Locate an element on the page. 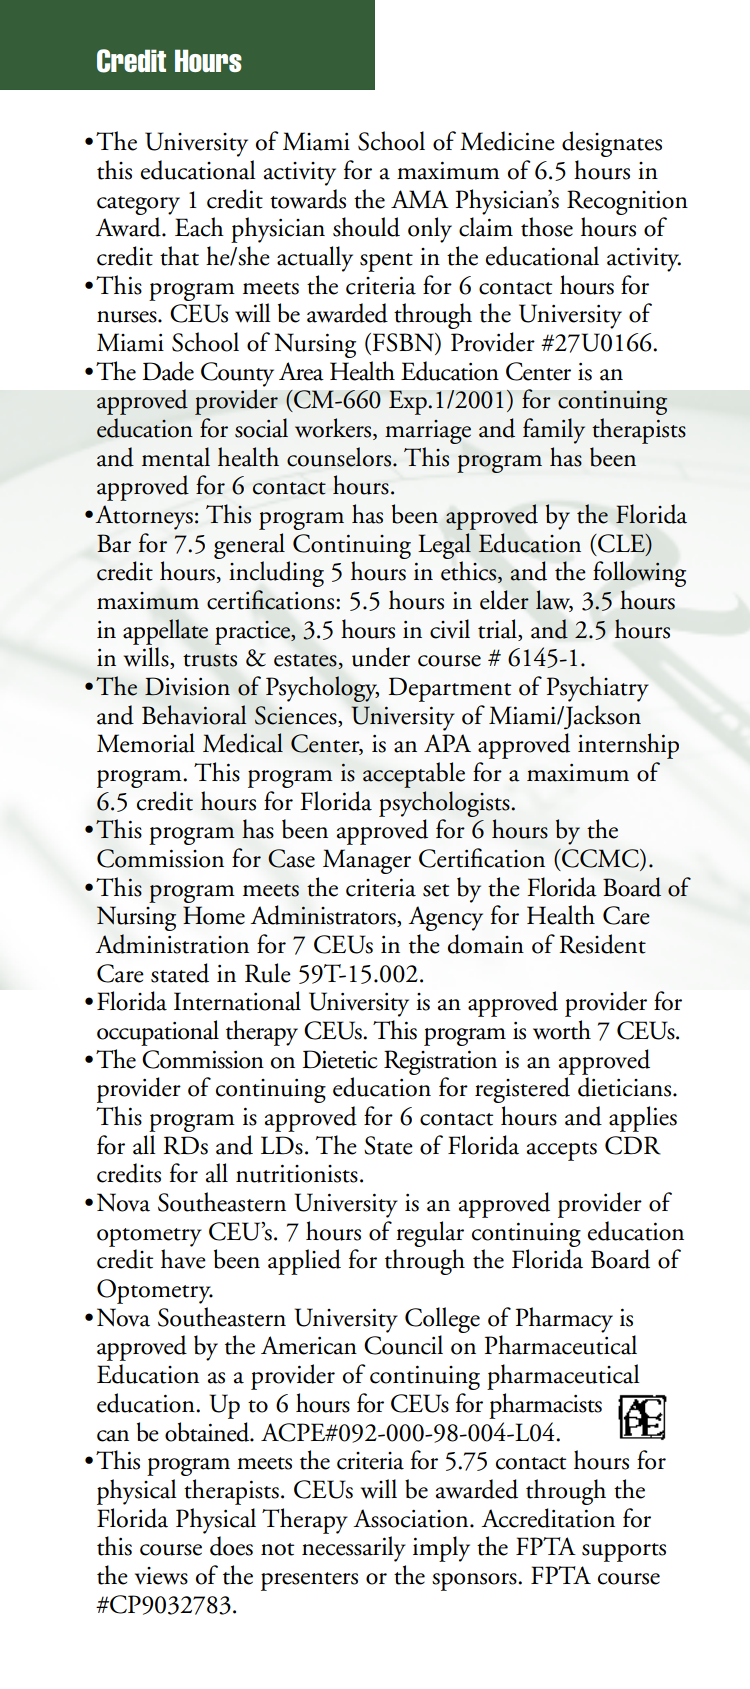 The image size is (750, 1689). under is located at coordinates (381, 657).
